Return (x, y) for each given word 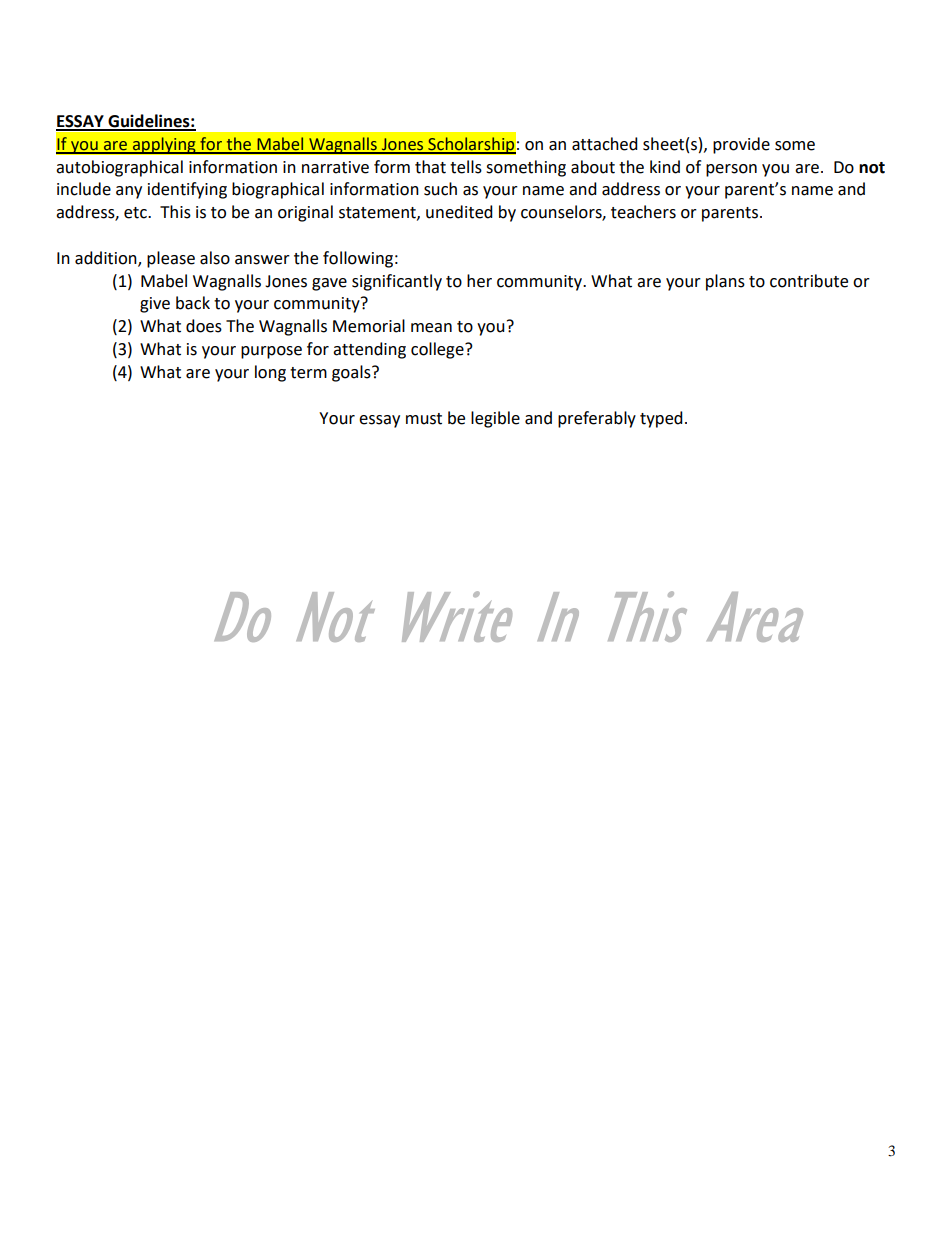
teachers (643, 212)
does (204, 326)
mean (431, 328)
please (171, 259)
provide (741, 145)
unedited (459, 212)
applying (164, 145)
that (430, 167)
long (270, 373)
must (424, 419)
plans (725, 282)
